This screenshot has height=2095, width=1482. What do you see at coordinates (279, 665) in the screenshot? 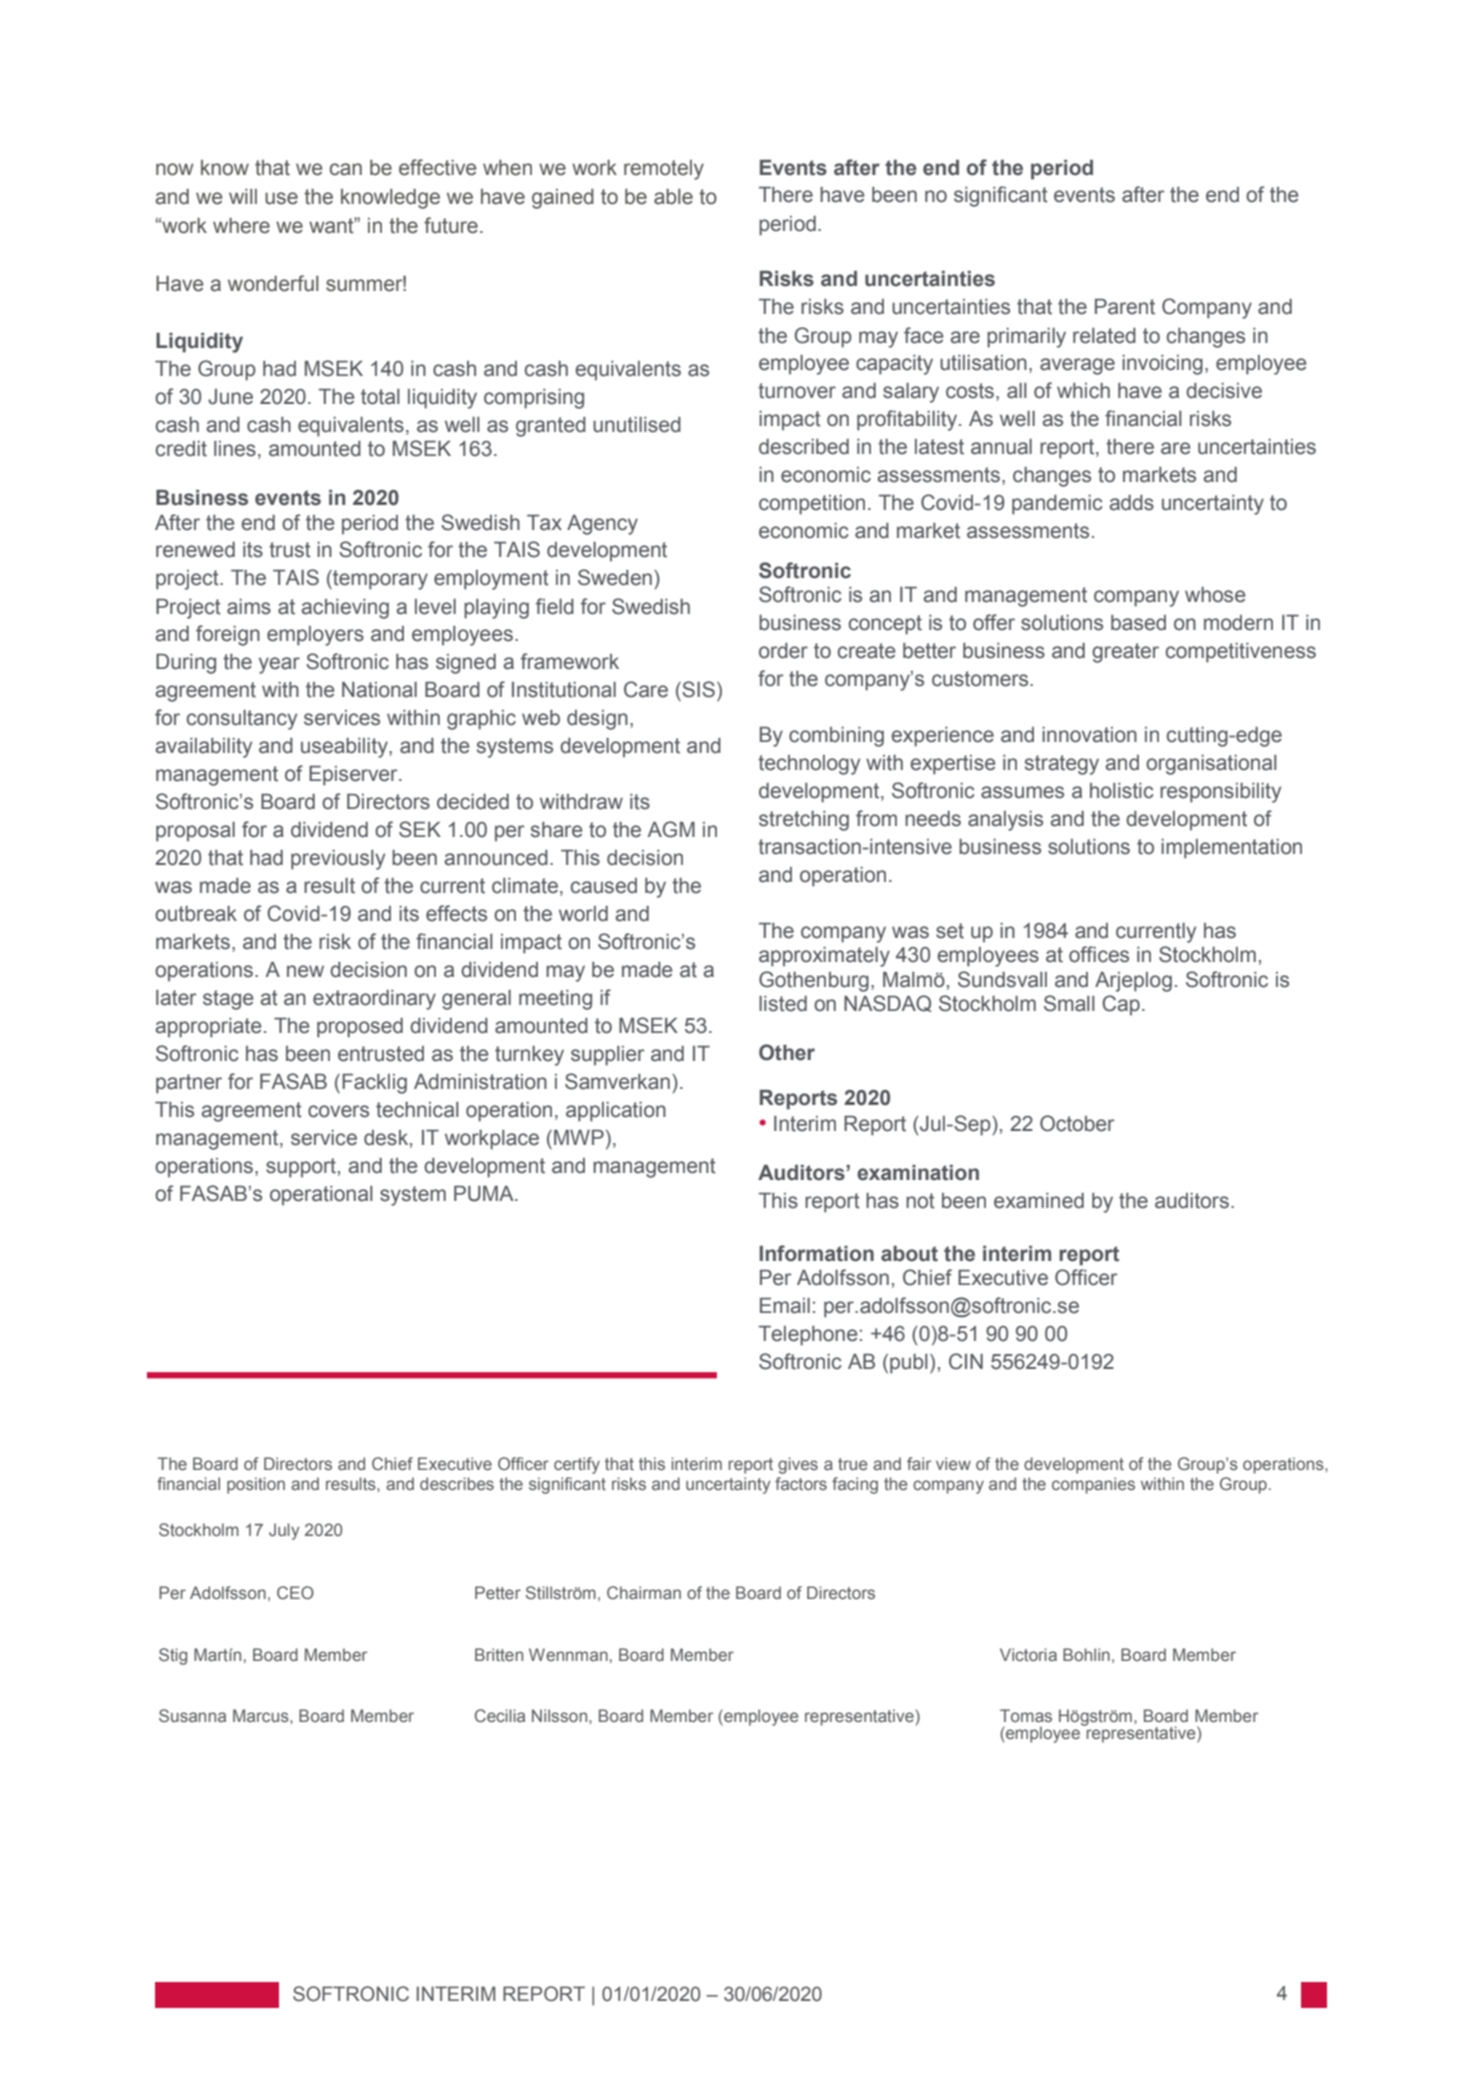
I see `year` at bounding box center [279, 665].
